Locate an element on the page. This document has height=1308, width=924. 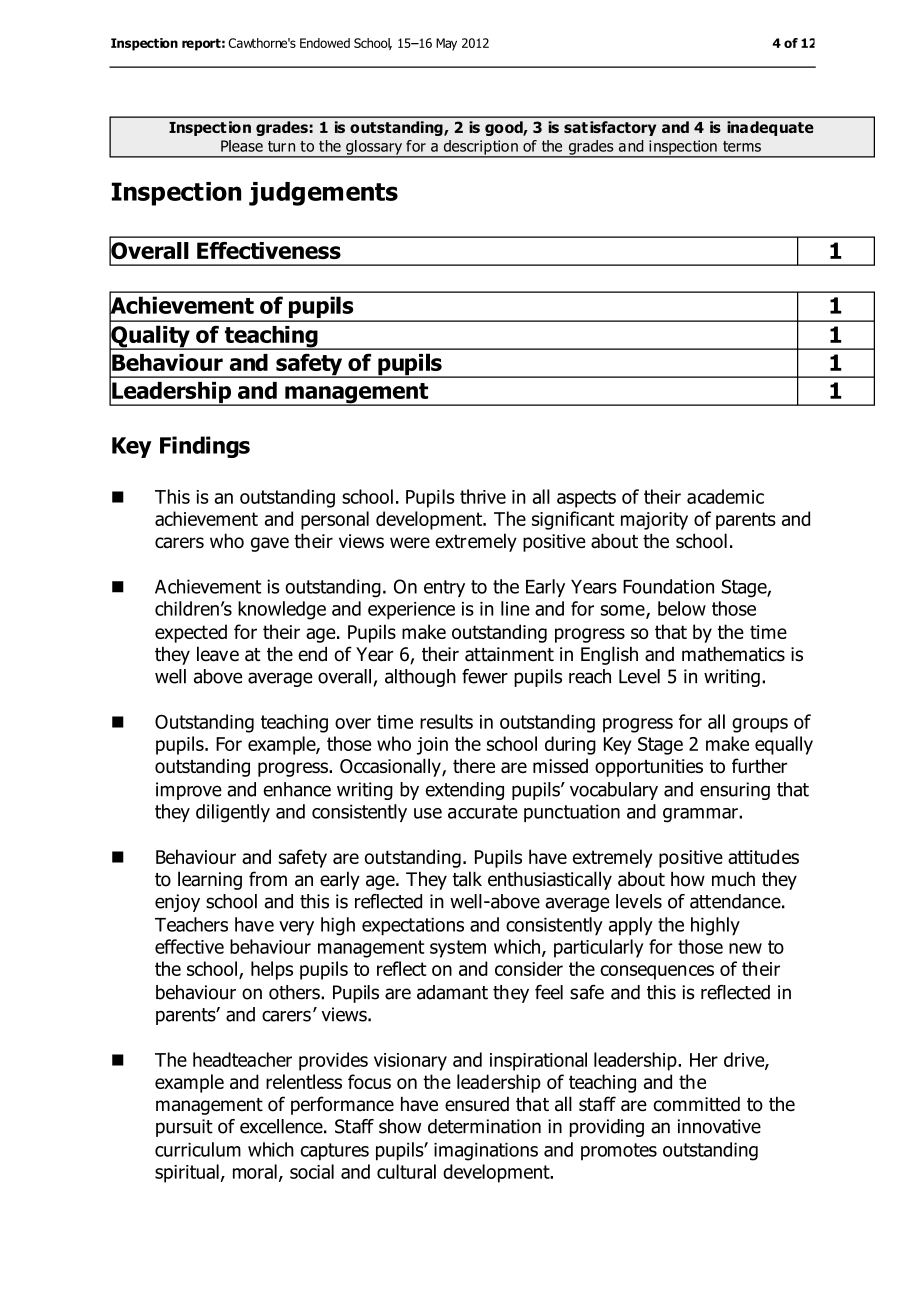
line is located at coordinates (515, 608).
